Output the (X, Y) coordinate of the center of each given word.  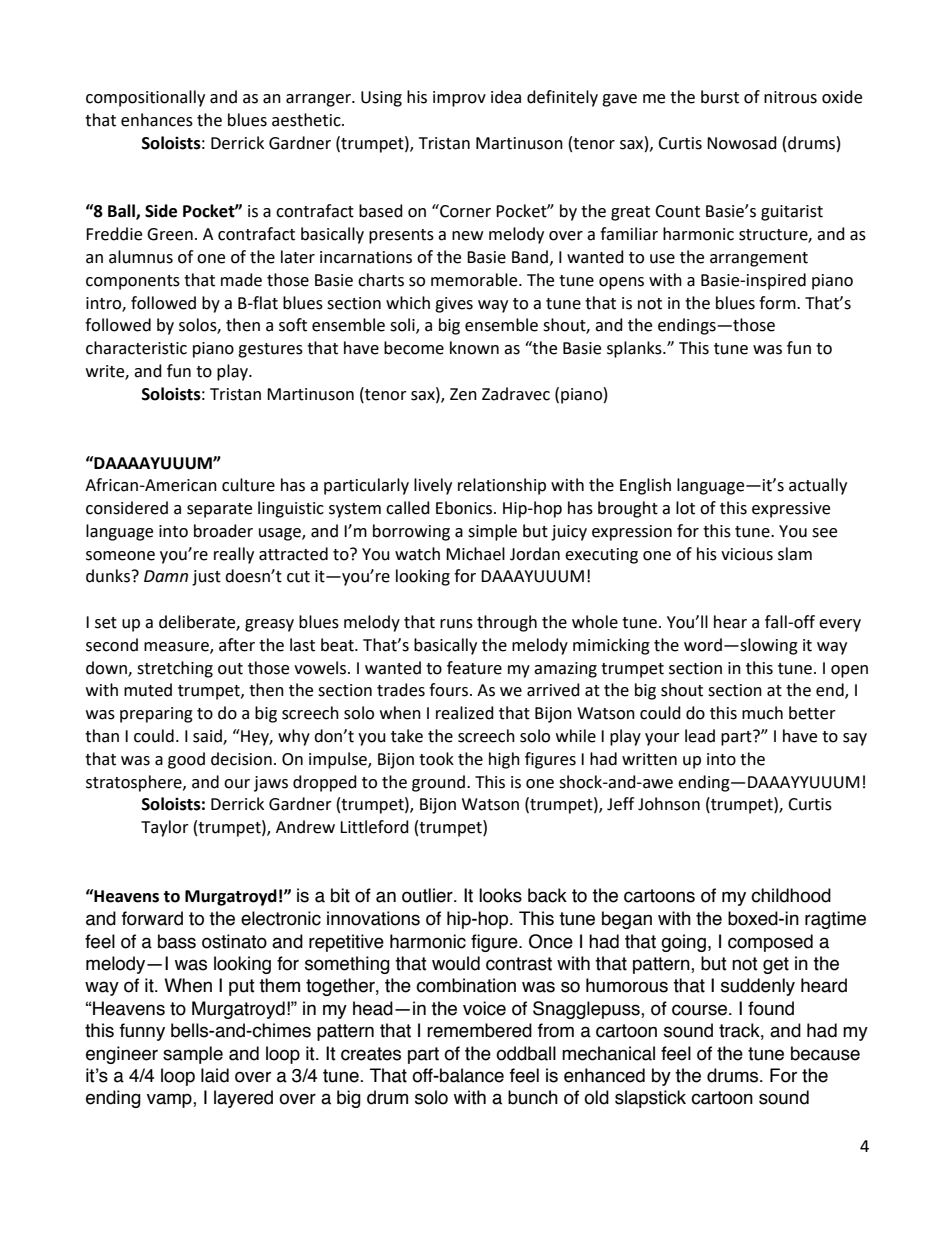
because (825, 1053)
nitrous (790, 97)
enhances (157, 120)
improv (459, 99)
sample (193, 1055)
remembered (479, 1030)
